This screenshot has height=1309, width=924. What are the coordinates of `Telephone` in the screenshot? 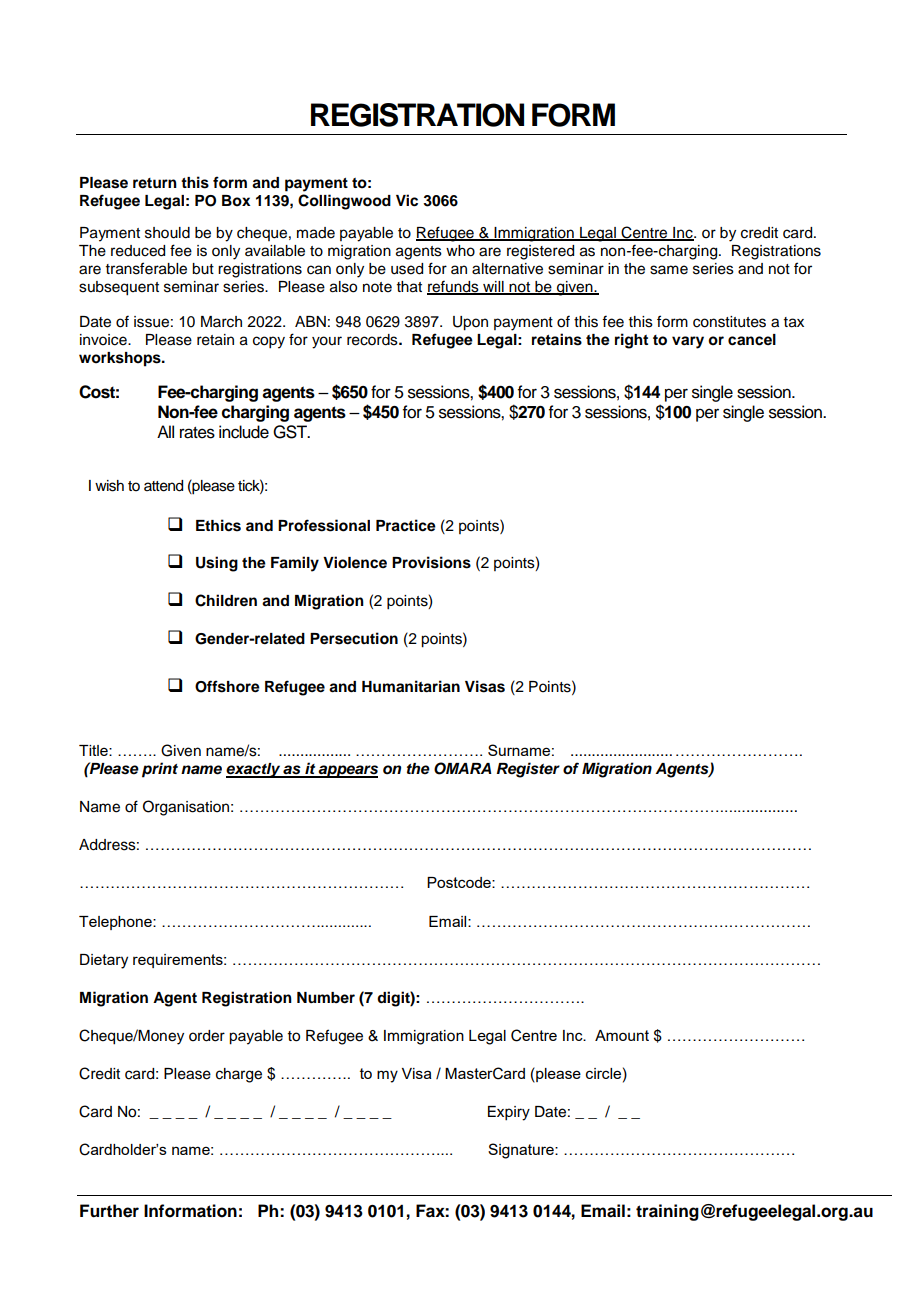 It's located at (116, 923).
